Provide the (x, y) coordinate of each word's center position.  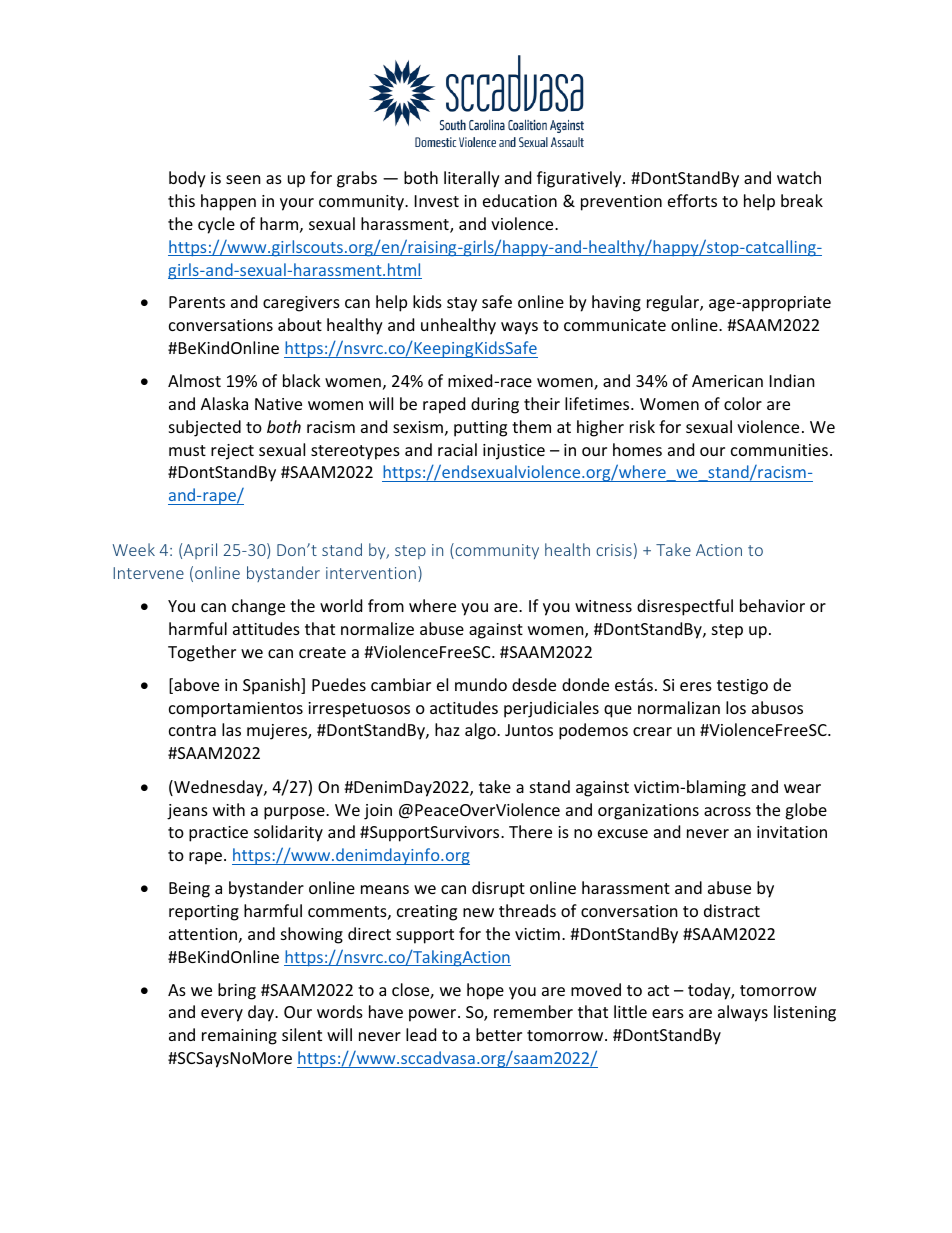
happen (228, 202)
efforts (692, 200)
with (229, 809)
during (495, 405)
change (258, 607)
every (222, 1015)
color (743, 403)
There (530, 831)
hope (485, 991)
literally (472, 179)
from (386, 605)
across (727, 811)
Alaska (224, 403)
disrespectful (685, 607)
